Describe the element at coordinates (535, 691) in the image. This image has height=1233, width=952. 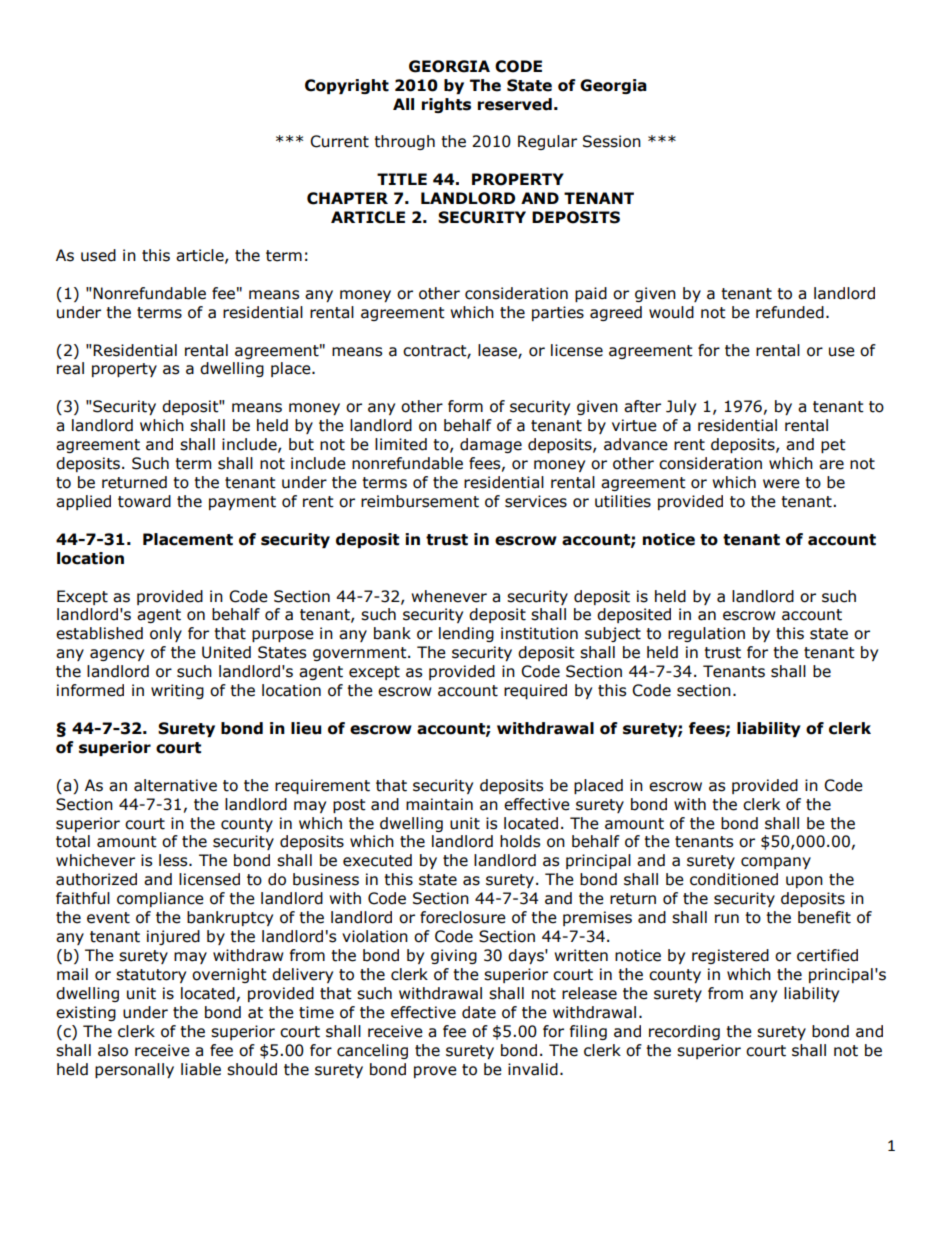
I see `required` at that location.
